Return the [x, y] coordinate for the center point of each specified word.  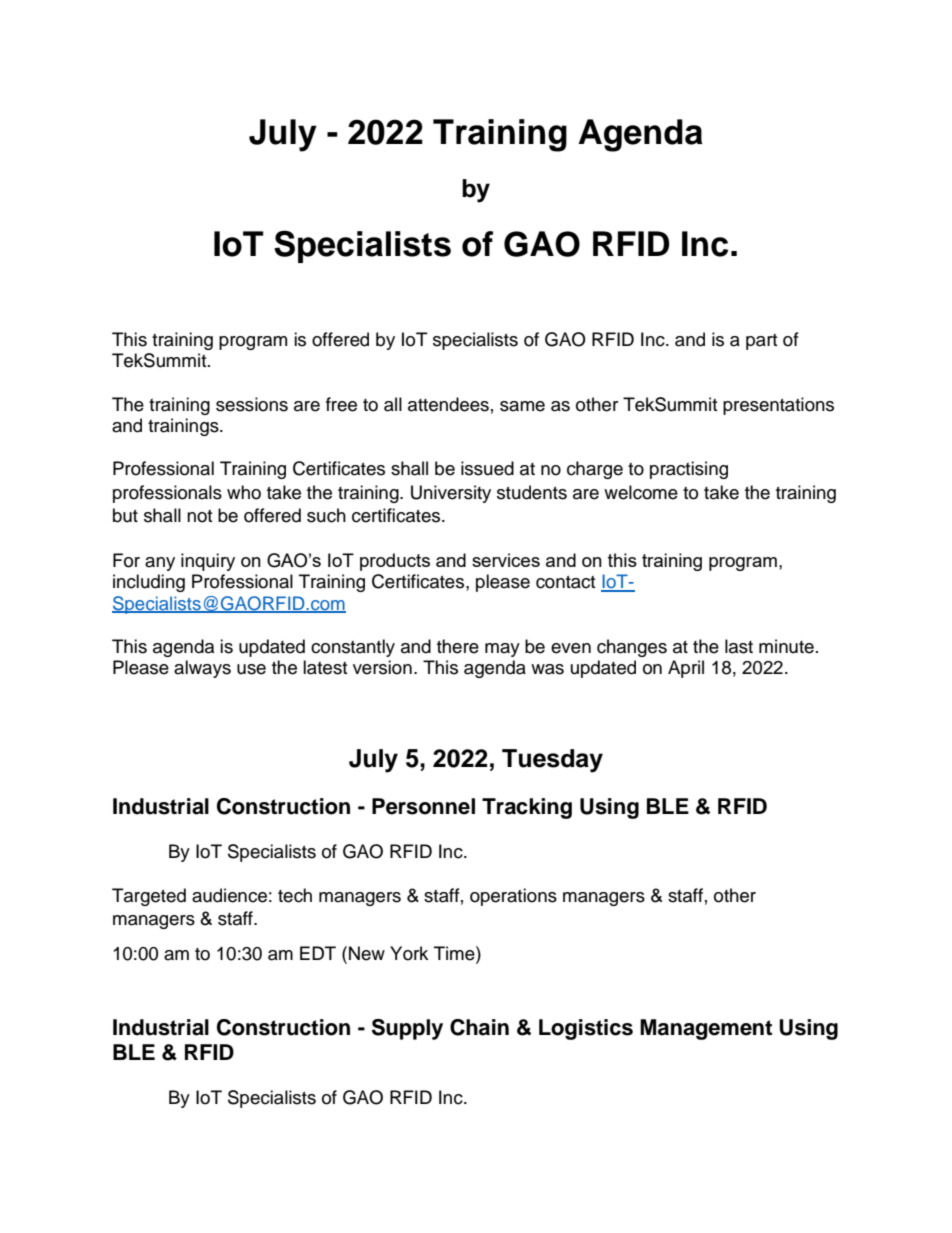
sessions [252, 404]
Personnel [423, 806]
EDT [318, 953]
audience [229, 895]
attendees [448, 404]
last [739, 646]
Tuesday [552, 761]
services [506, 560]
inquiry [208, 562]
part [761, 342]
